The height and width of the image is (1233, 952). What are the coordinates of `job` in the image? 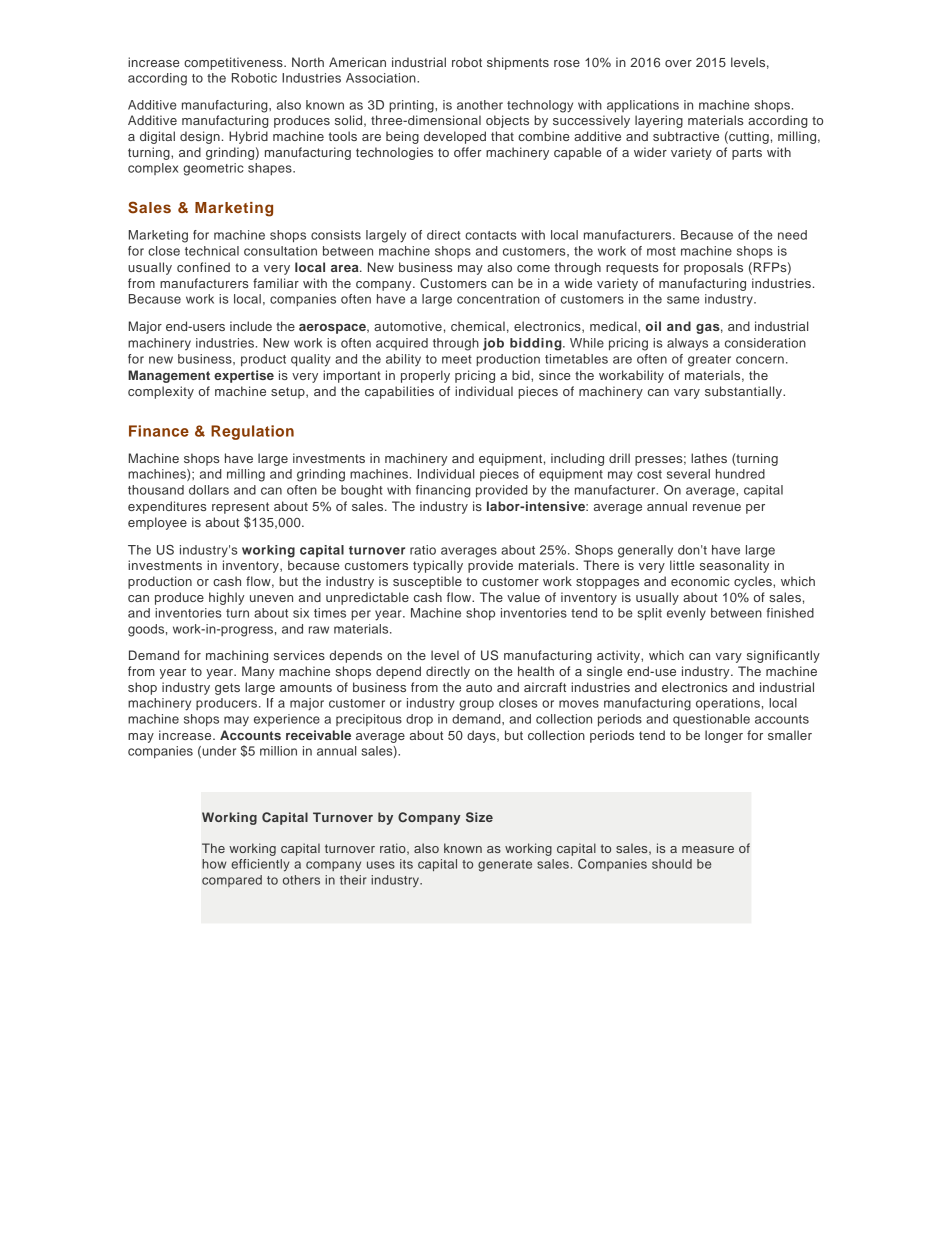 It's located at (493, 344).
